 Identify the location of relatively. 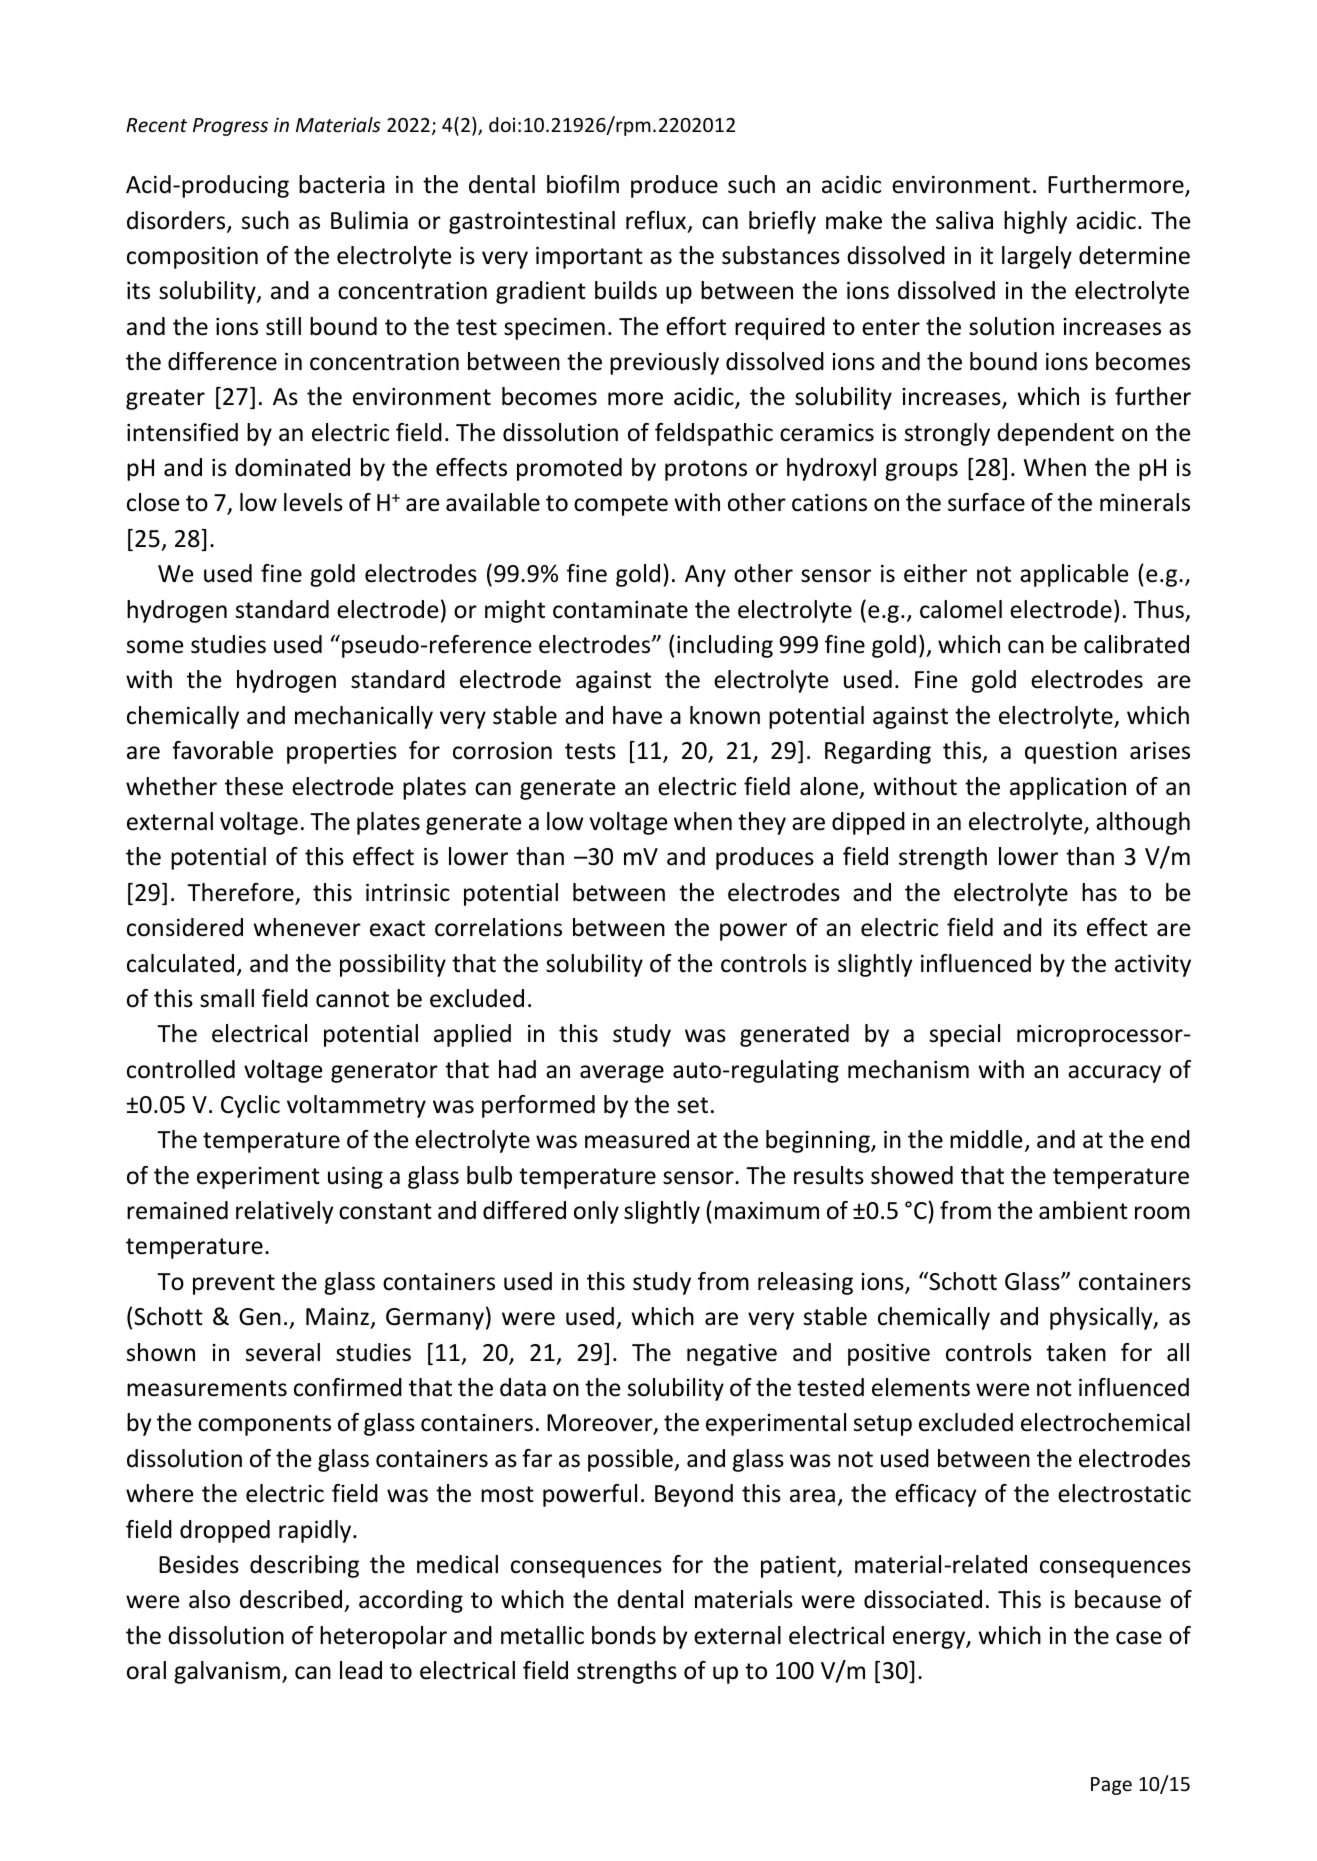
(284, 1212).
